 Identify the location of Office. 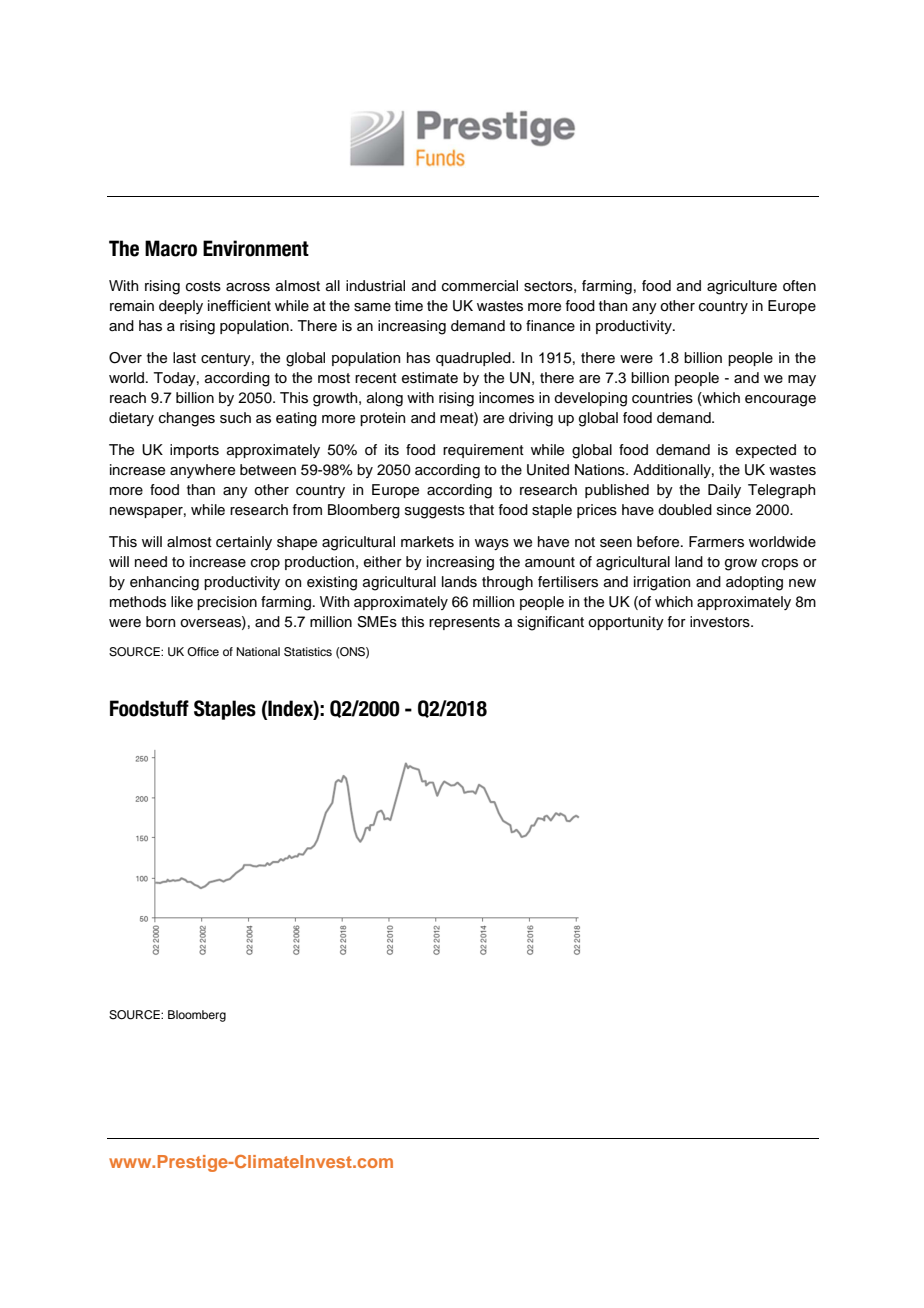
(203, 651).
